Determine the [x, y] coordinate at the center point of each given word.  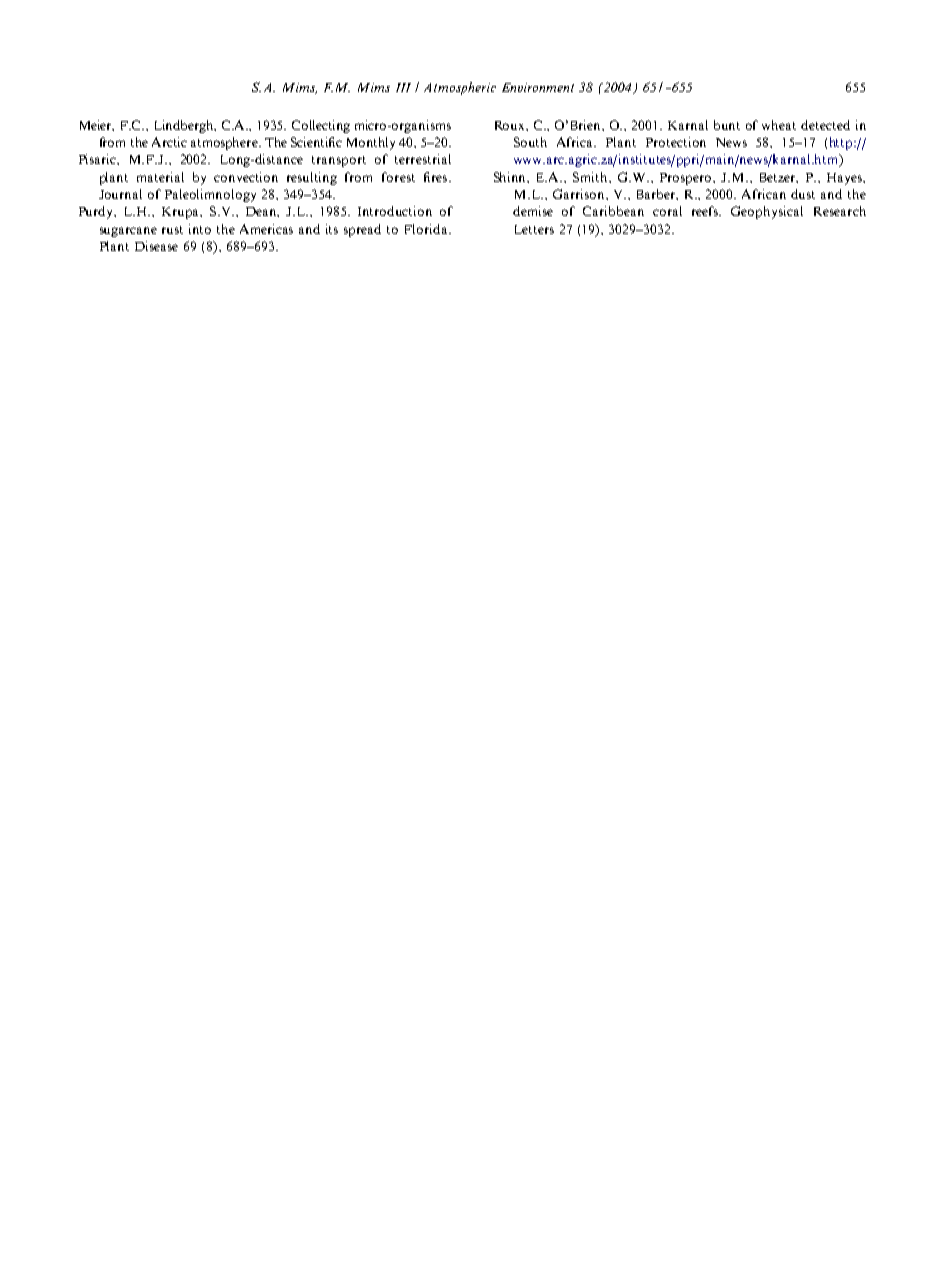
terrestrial [423, 159]
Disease [156, 246]
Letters [534, 229]
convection [246, 177]
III [403, 87]
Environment [538, 87]
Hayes [845, 179]
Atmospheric [460, 88]
